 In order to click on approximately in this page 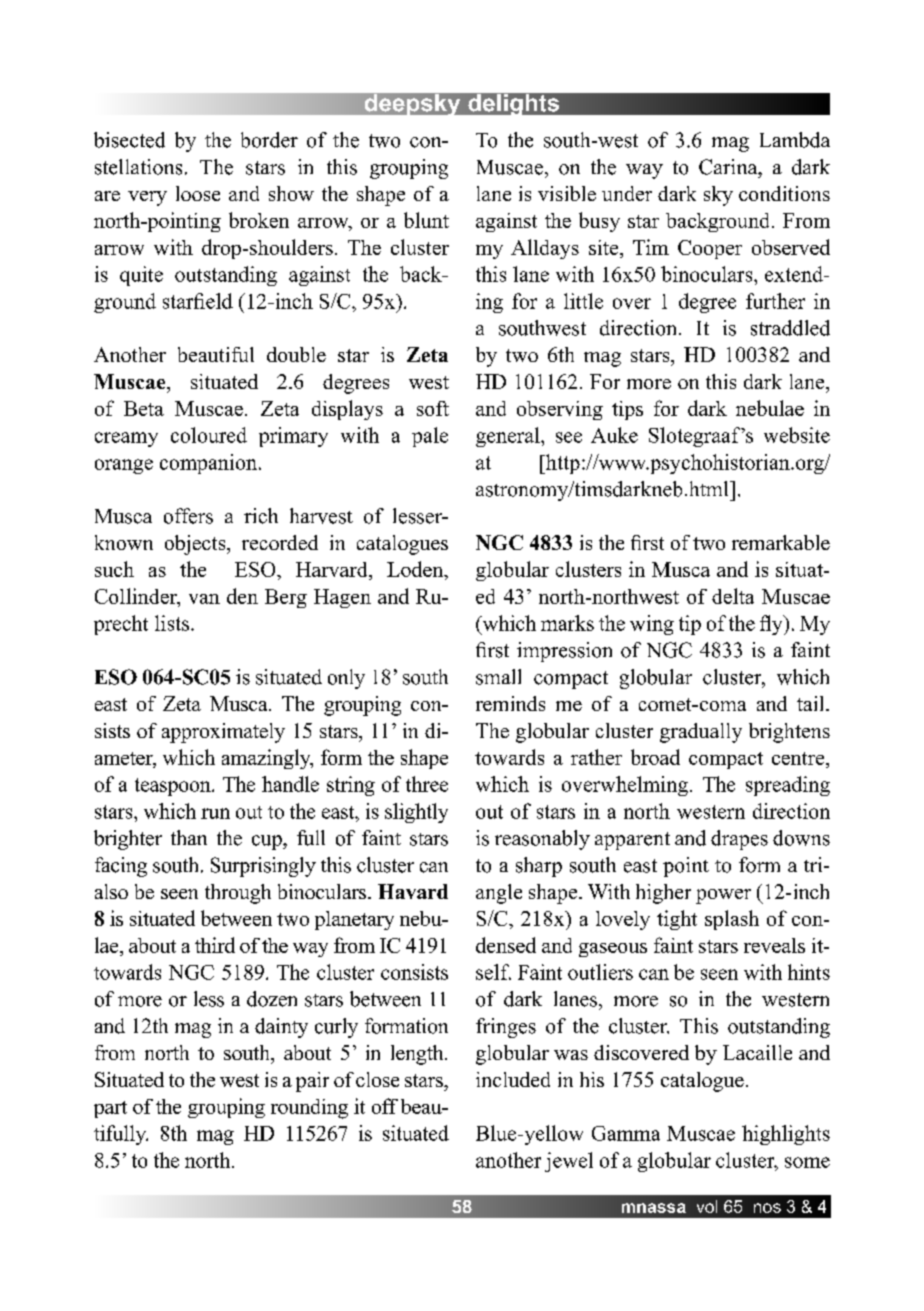, I will do `click(223, 733)`.
